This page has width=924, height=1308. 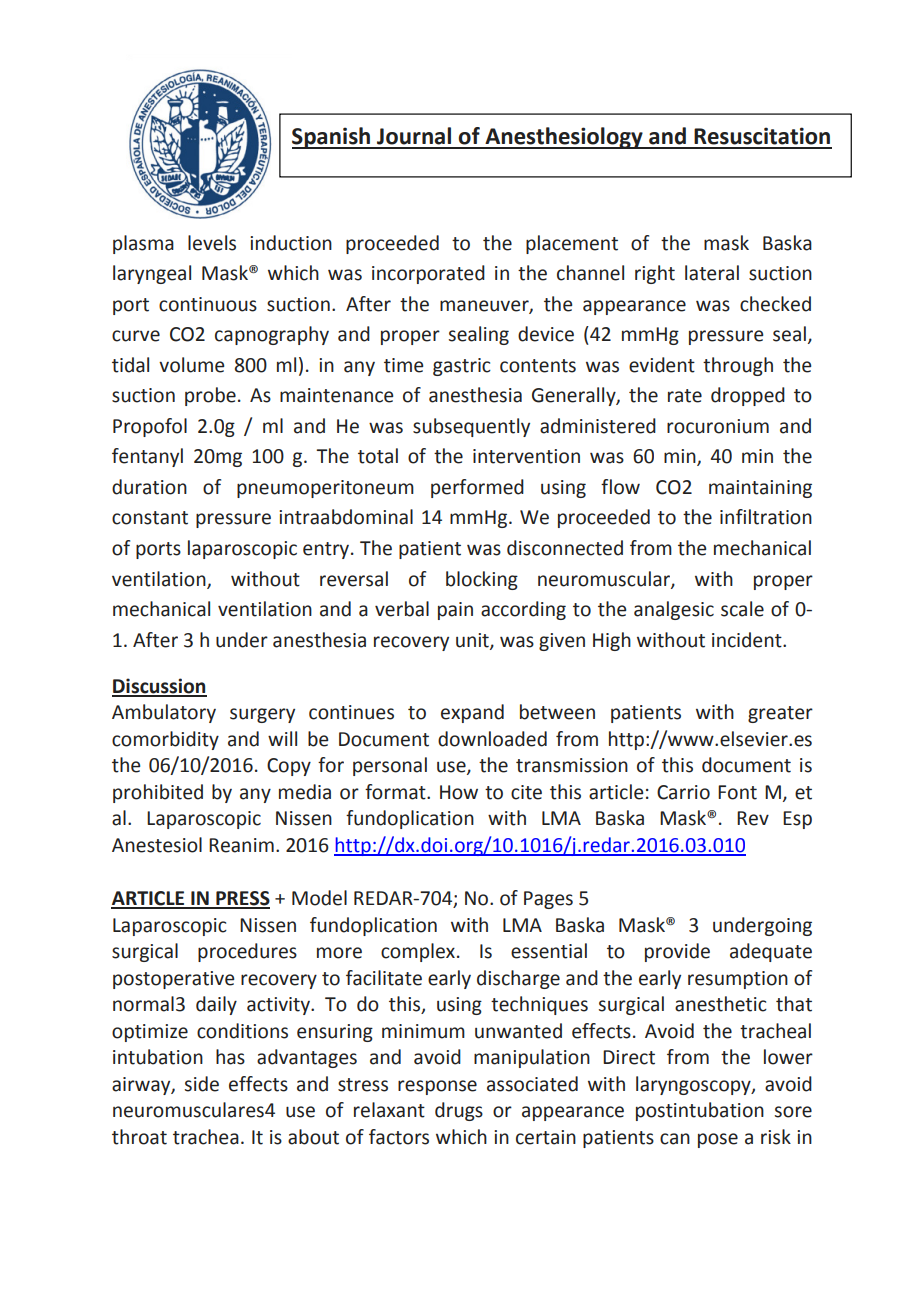 What do you see at coordinates (748, 640) in the page?
I see `incident` at bounding box center [748, 640].
